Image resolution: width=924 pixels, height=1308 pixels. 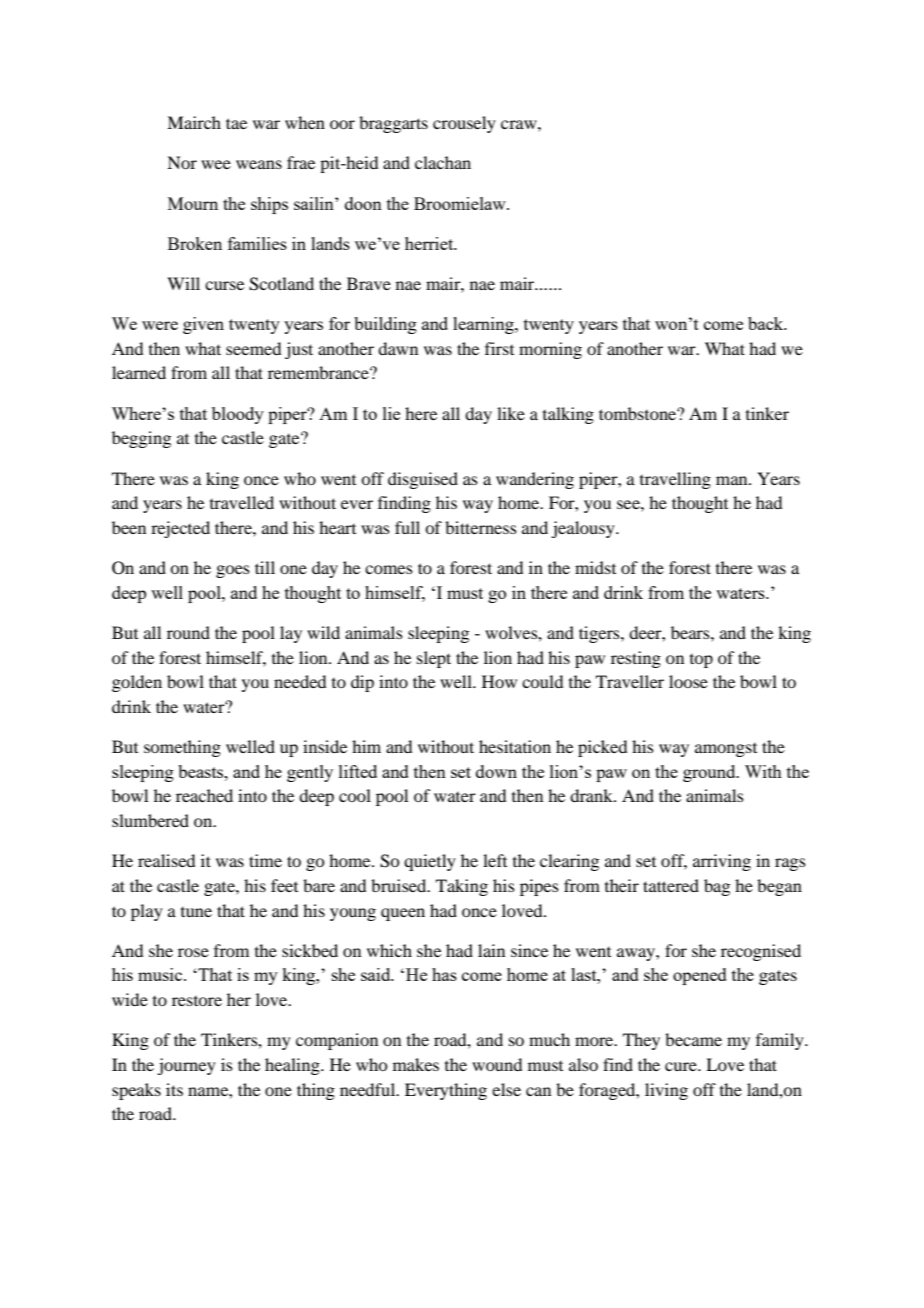 What do you see at coordinates (301, 162) in the image?
I see `frae` at bounding box center [301, 162].
